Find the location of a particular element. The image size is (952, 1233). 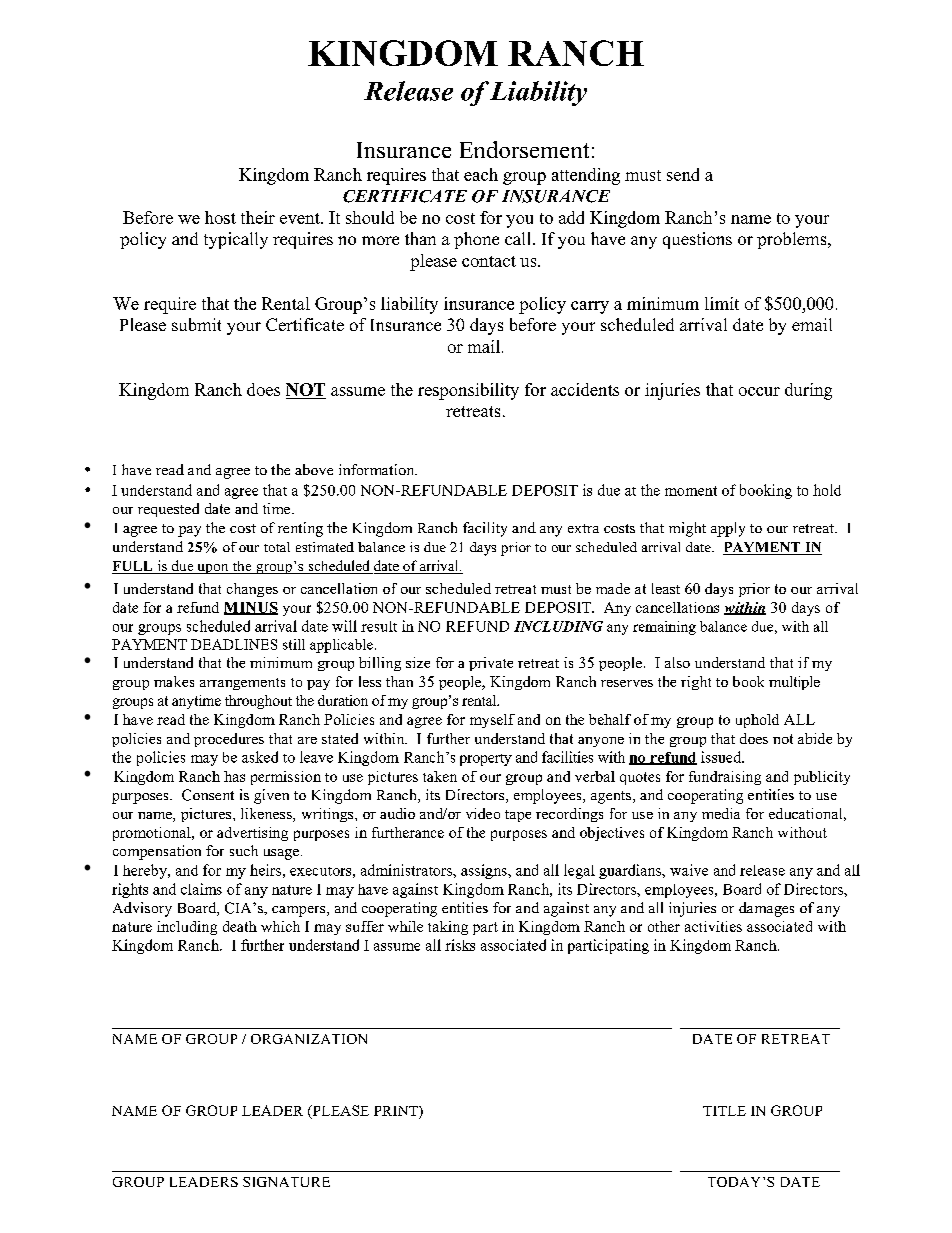

each is located at coordinates (481, 174).
